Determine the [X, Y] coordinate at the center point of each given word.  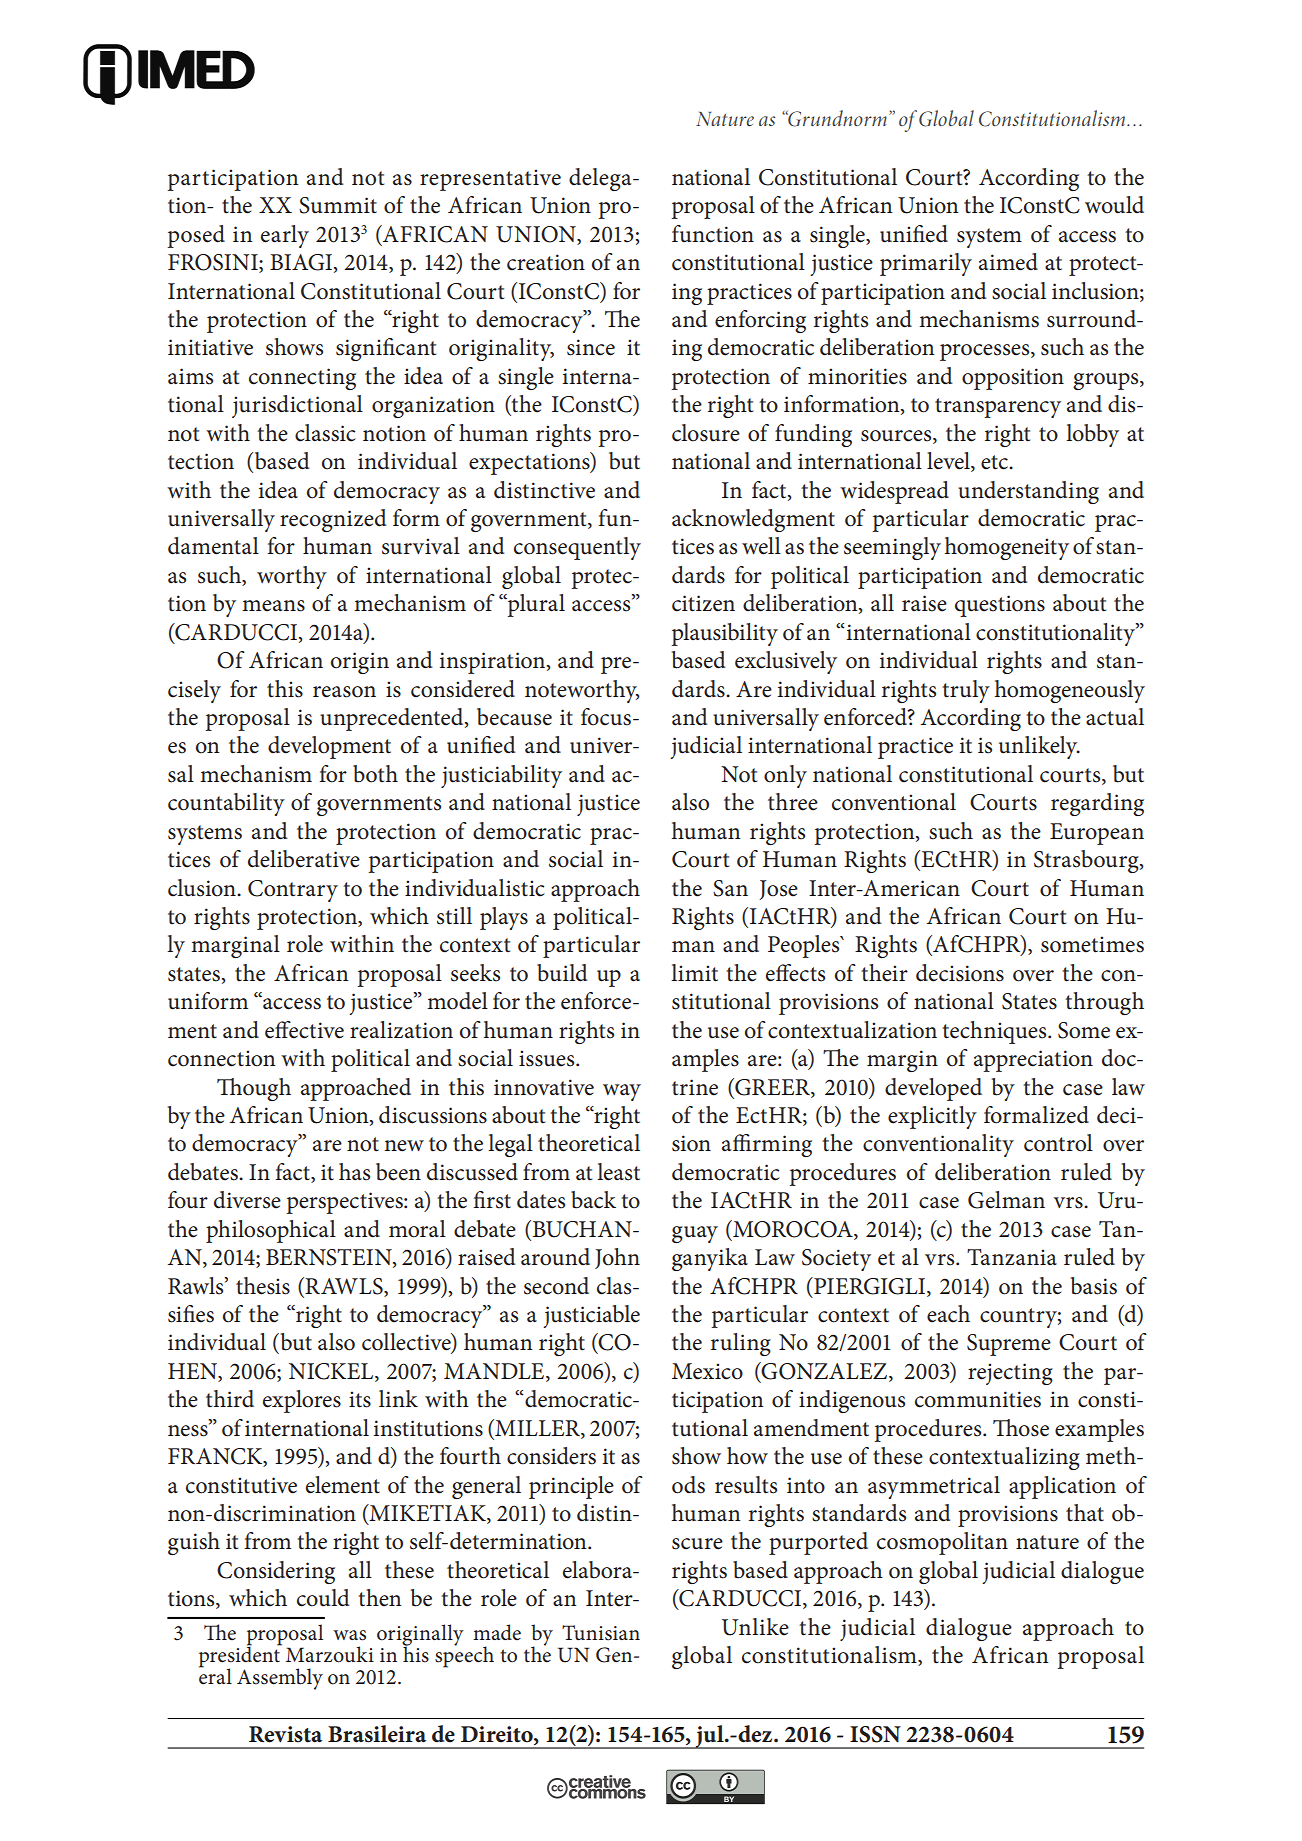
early [285, 236]
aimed [1008, 262]
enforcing [760, 321]
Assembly [280, 1679]
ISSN [875, 1734]
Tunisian [601, 1633]
